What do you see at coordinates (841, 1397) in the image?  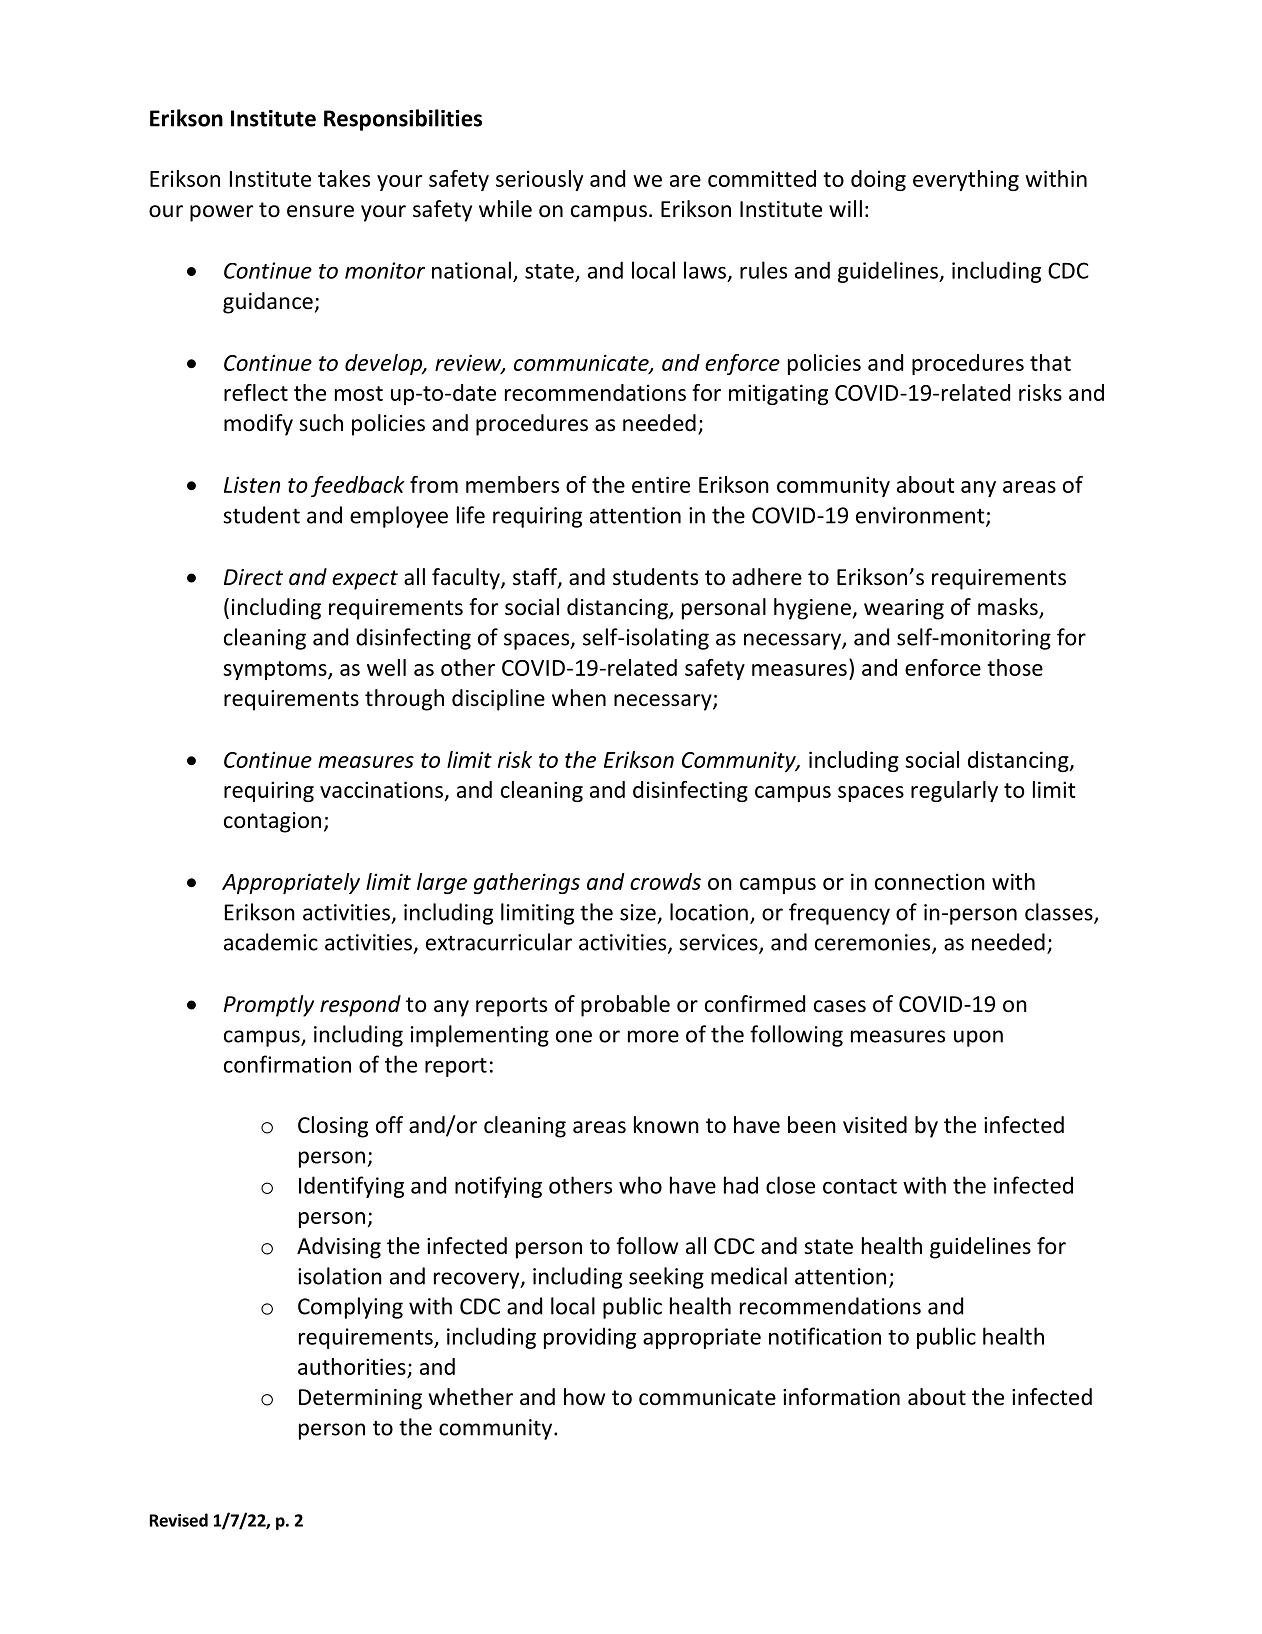 I see `information` at bounding box center [841, 1397].
